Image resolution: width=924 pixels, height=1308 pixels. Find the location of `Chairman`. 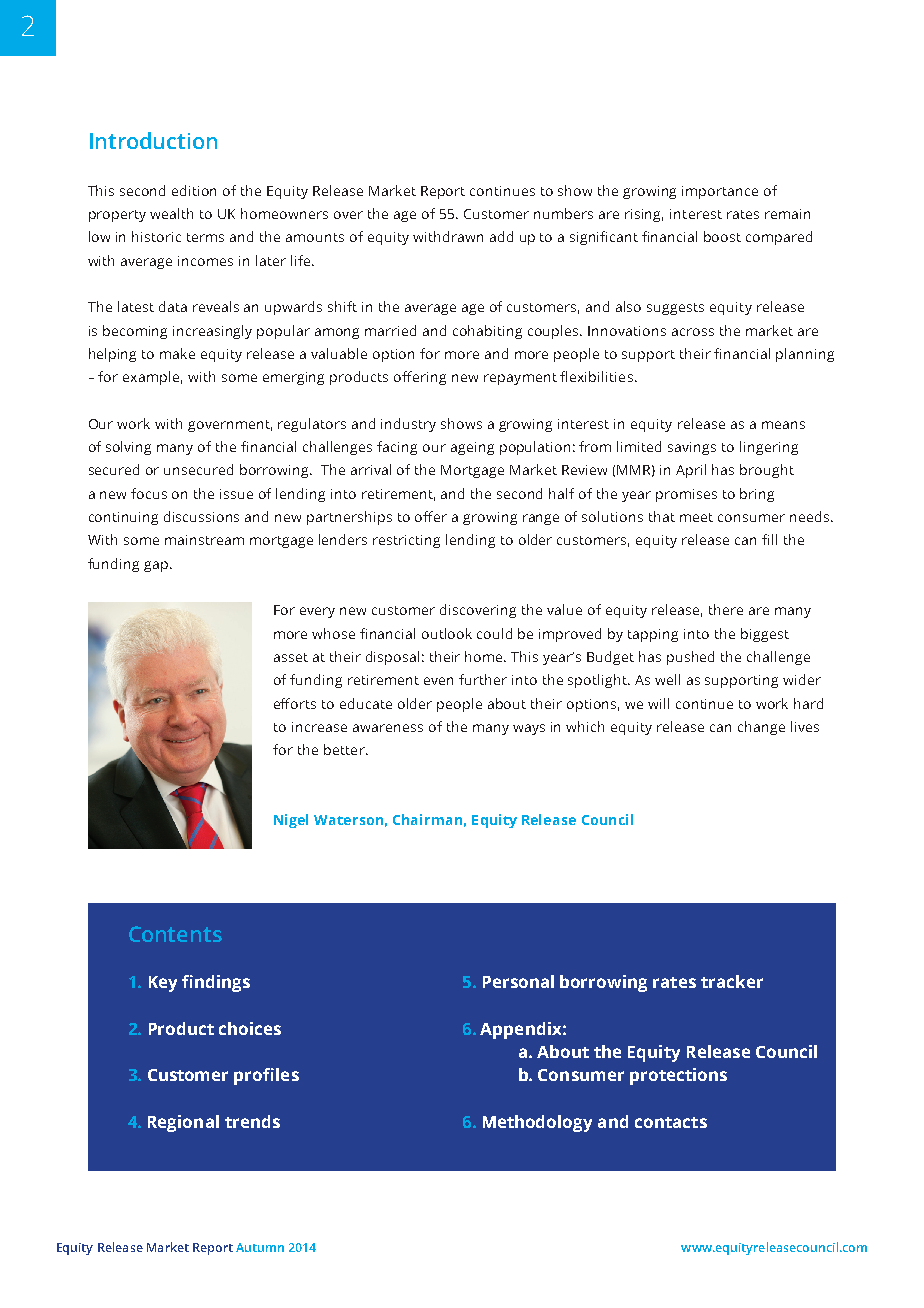

Chairman is located at coordinates (427, 819).
